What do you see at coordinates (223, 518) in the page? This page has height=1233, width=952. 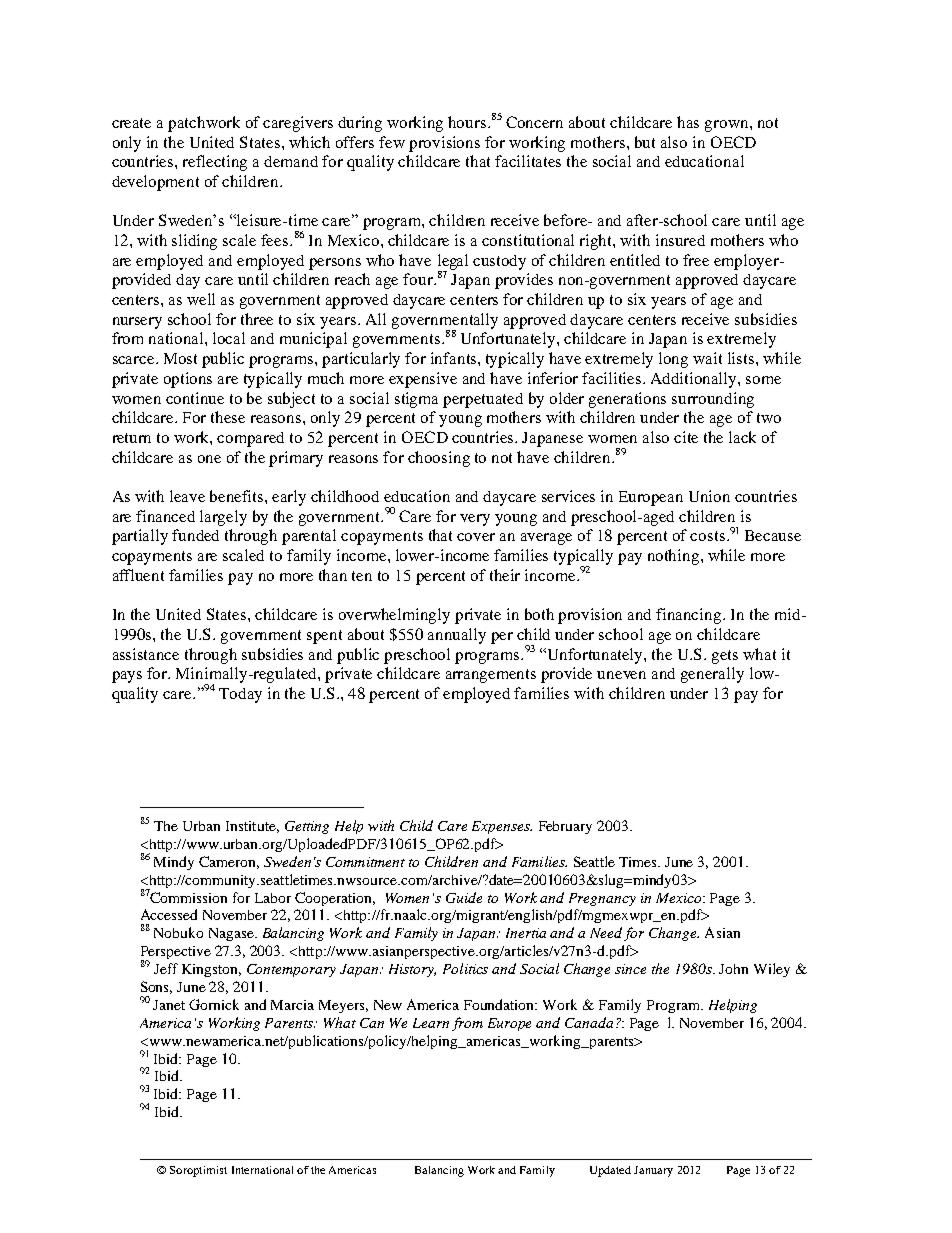 I see `largely` at bounding box center [223, 518].
